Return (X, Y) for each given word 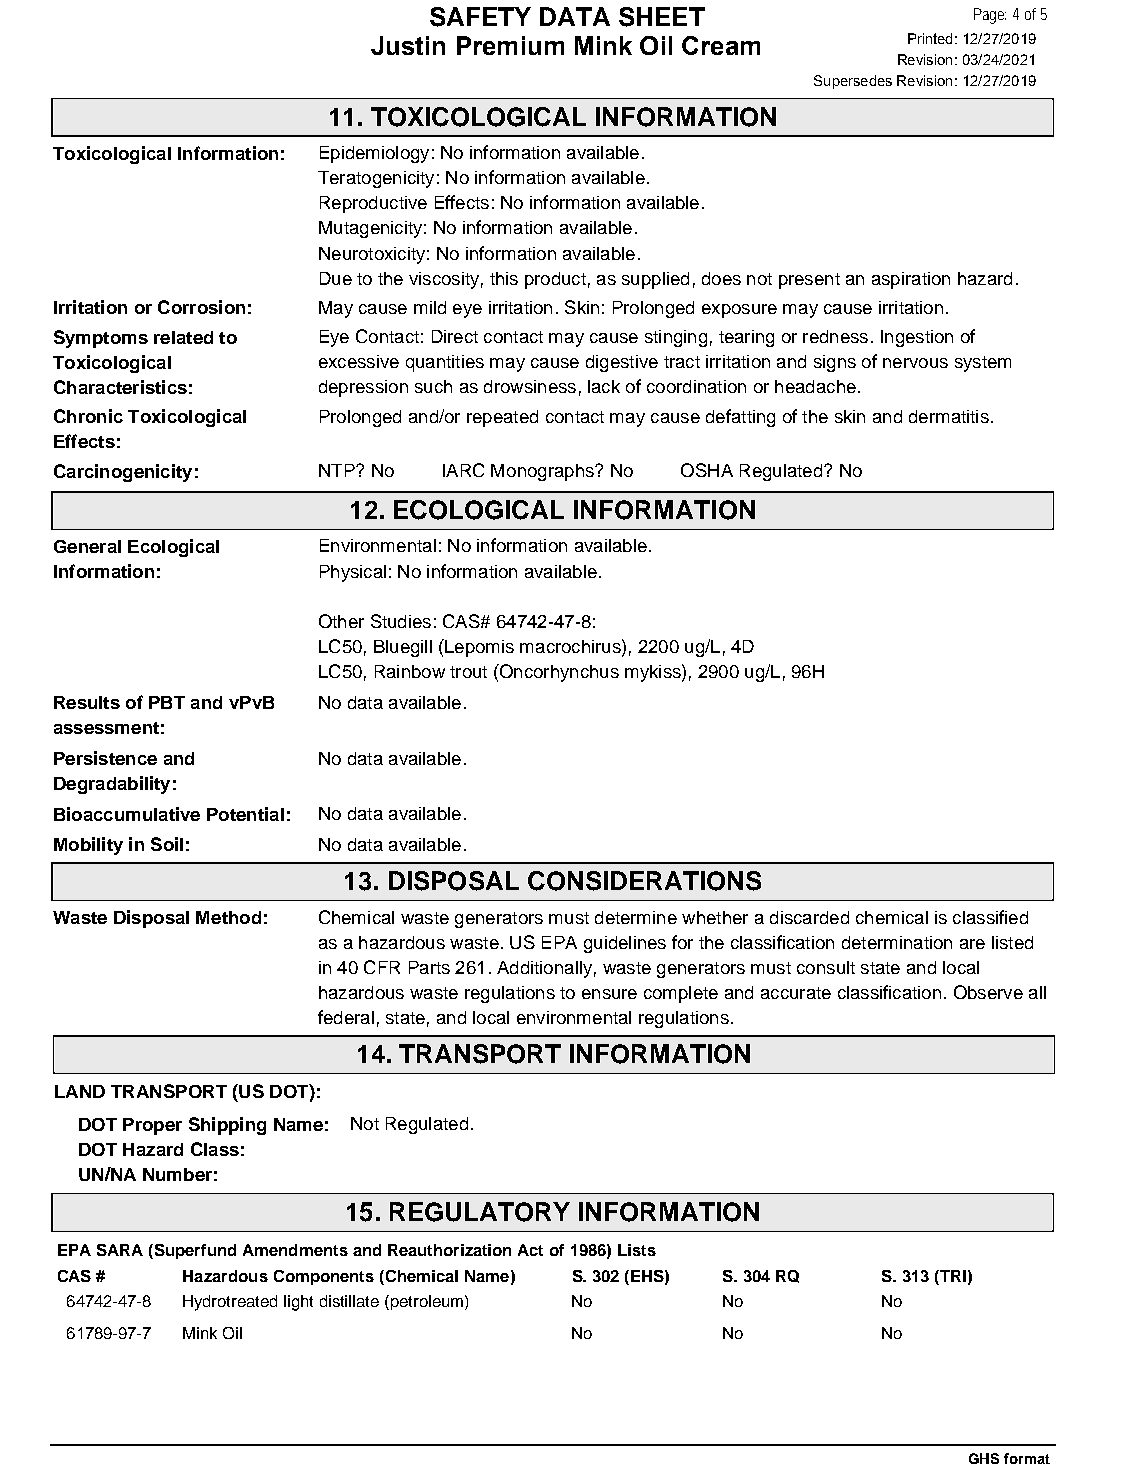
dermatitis (949, 416)
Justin (408, 45)
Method (228, 917)
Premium (510, 45)
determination (897, 942)
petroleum (427, 1302)
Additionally (544, 969)
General (87, 546)
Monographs (543, 472)
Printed (930, 38)
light (298, 1303)
